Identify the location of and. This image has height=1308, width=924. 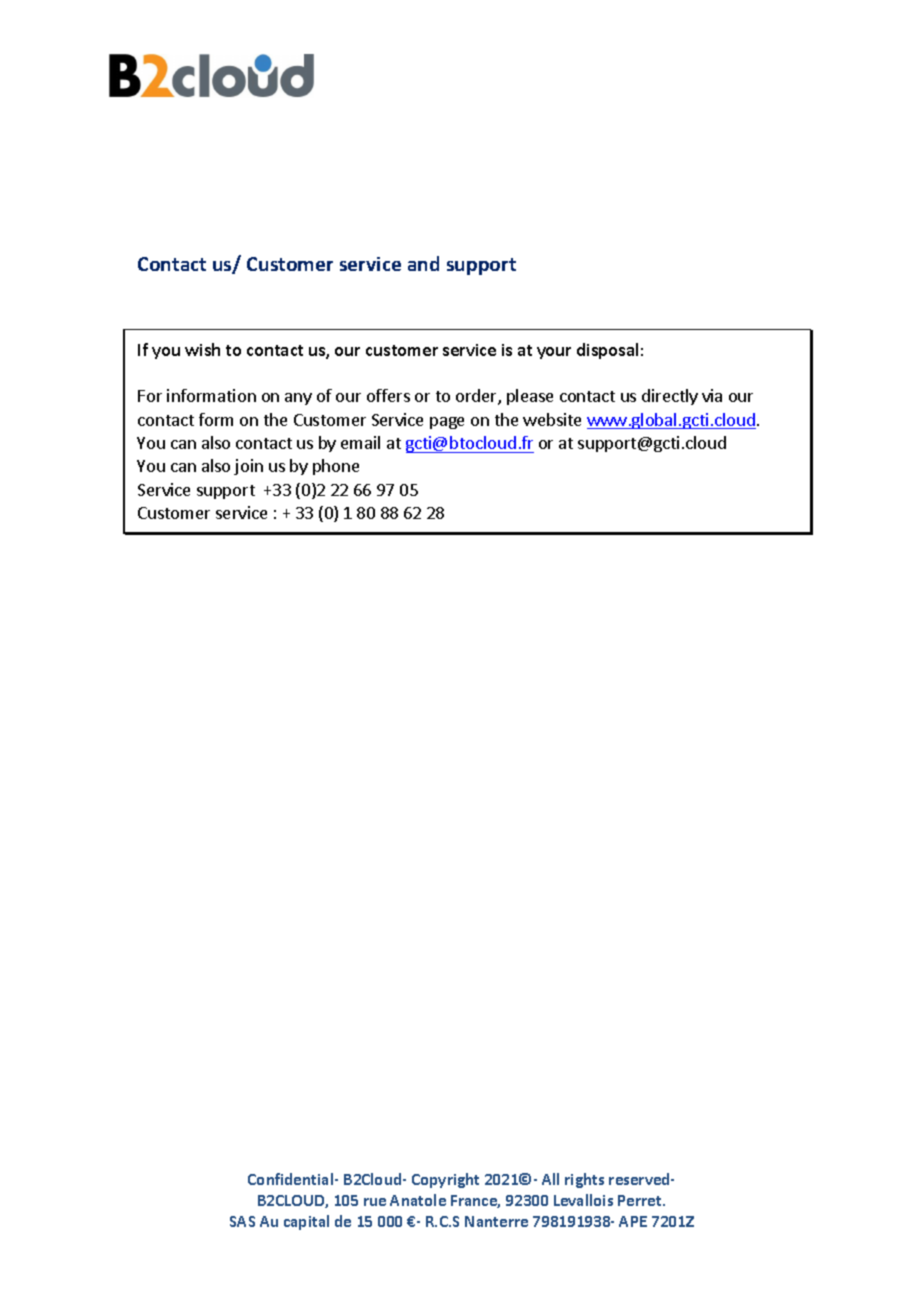
(423, 263).
